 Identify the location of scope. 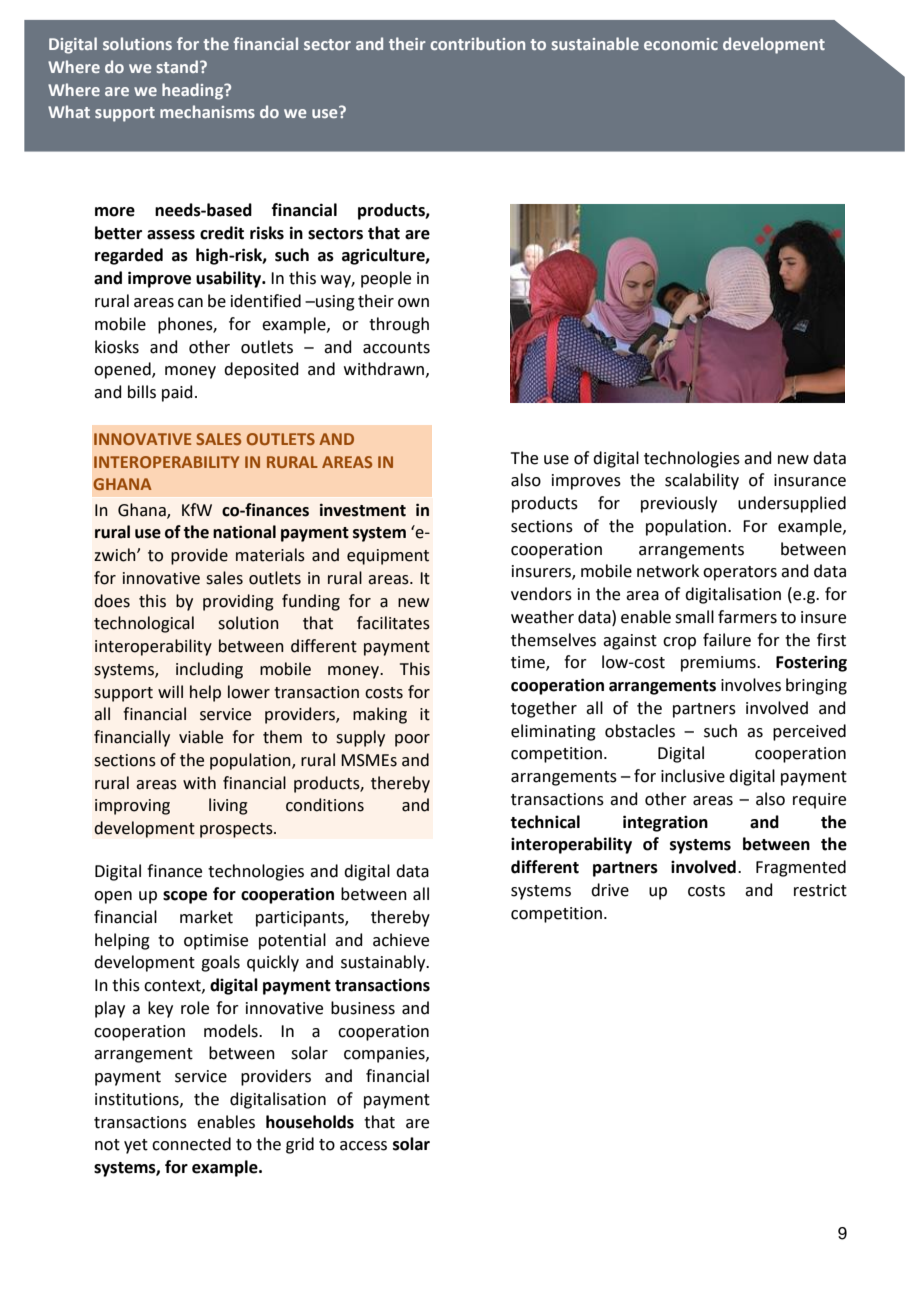
(185, 897).
